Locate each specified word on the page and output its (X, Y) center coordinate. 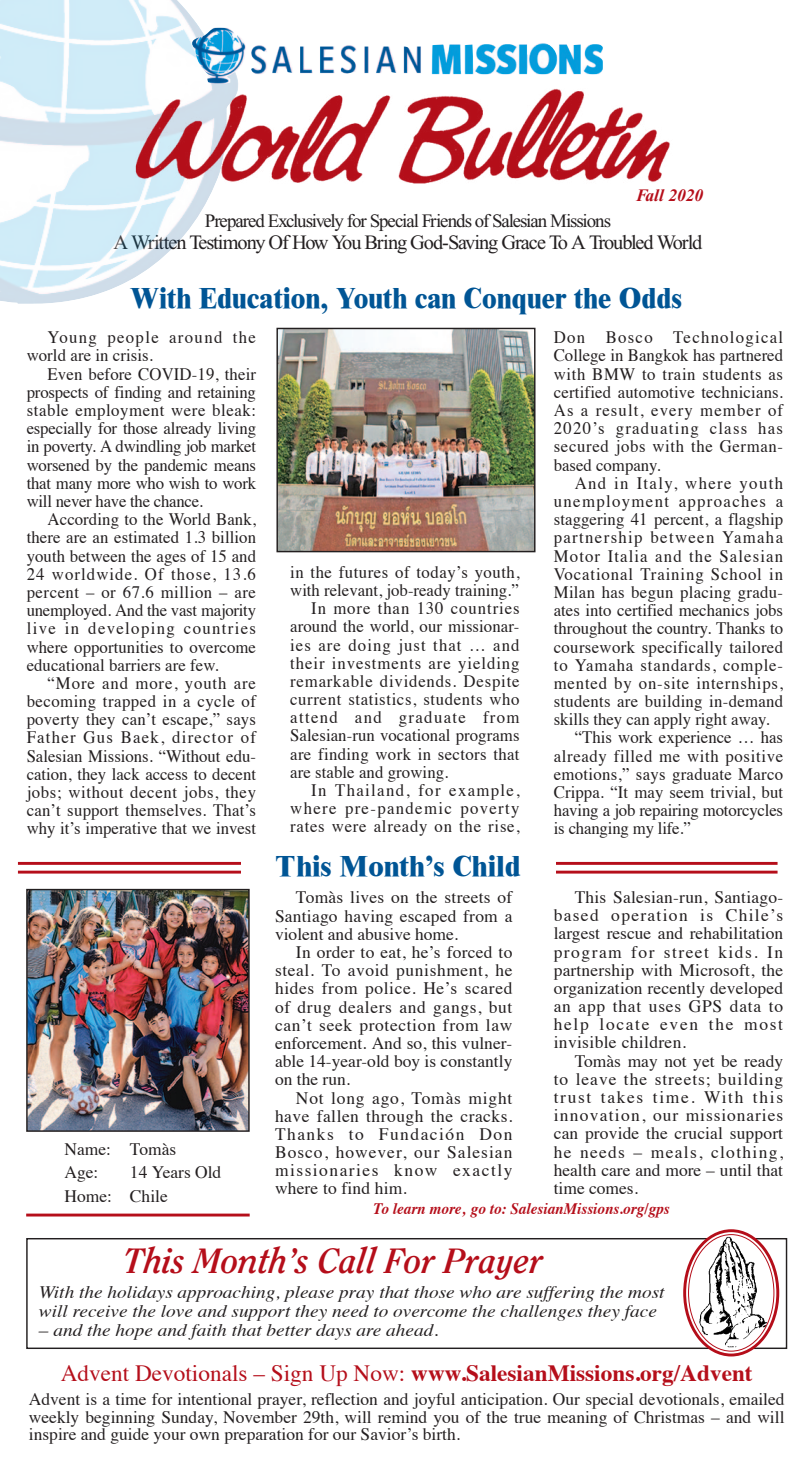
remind (404, 1415)
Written (158, 242)
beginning (120, 1420)
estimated (146, 537)
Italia (627, 556)
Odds (650, 298)
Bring (386, 244)
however (369, 1152)
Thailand (369, 790)
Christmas (669, 1417)
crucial (698, 1133)
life (670, 828)
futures (363, 572)
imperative (121, 830)
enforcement (320, 1043)
